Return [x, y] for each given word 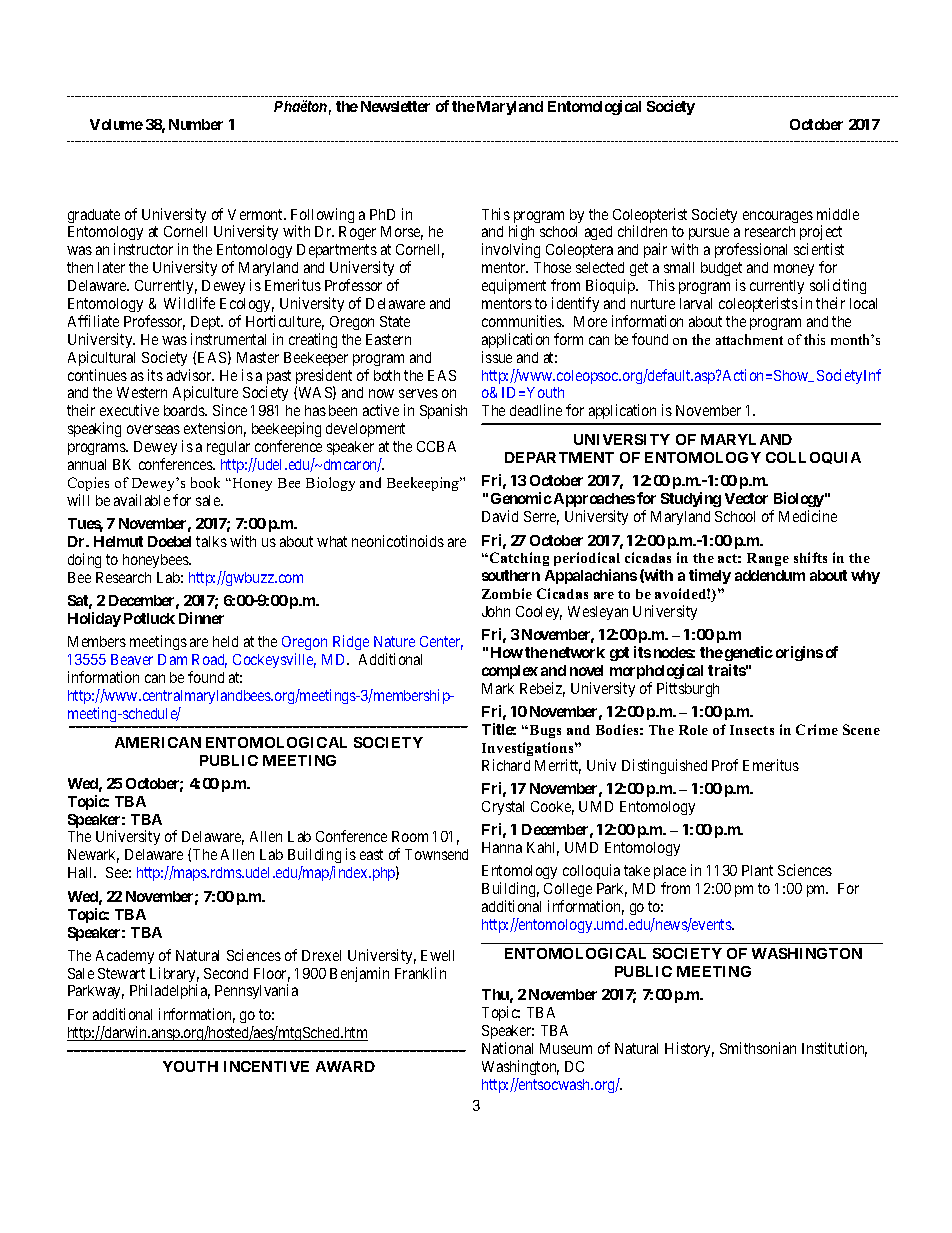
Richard [506, 765]
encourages [778, 217]
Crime [817, 729]
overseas [153, 429]
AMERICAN [158, 742]
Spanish [443, 411]
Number [196, 124]
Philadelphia [170, 991]
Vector [746, 498]
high [521, 234]
